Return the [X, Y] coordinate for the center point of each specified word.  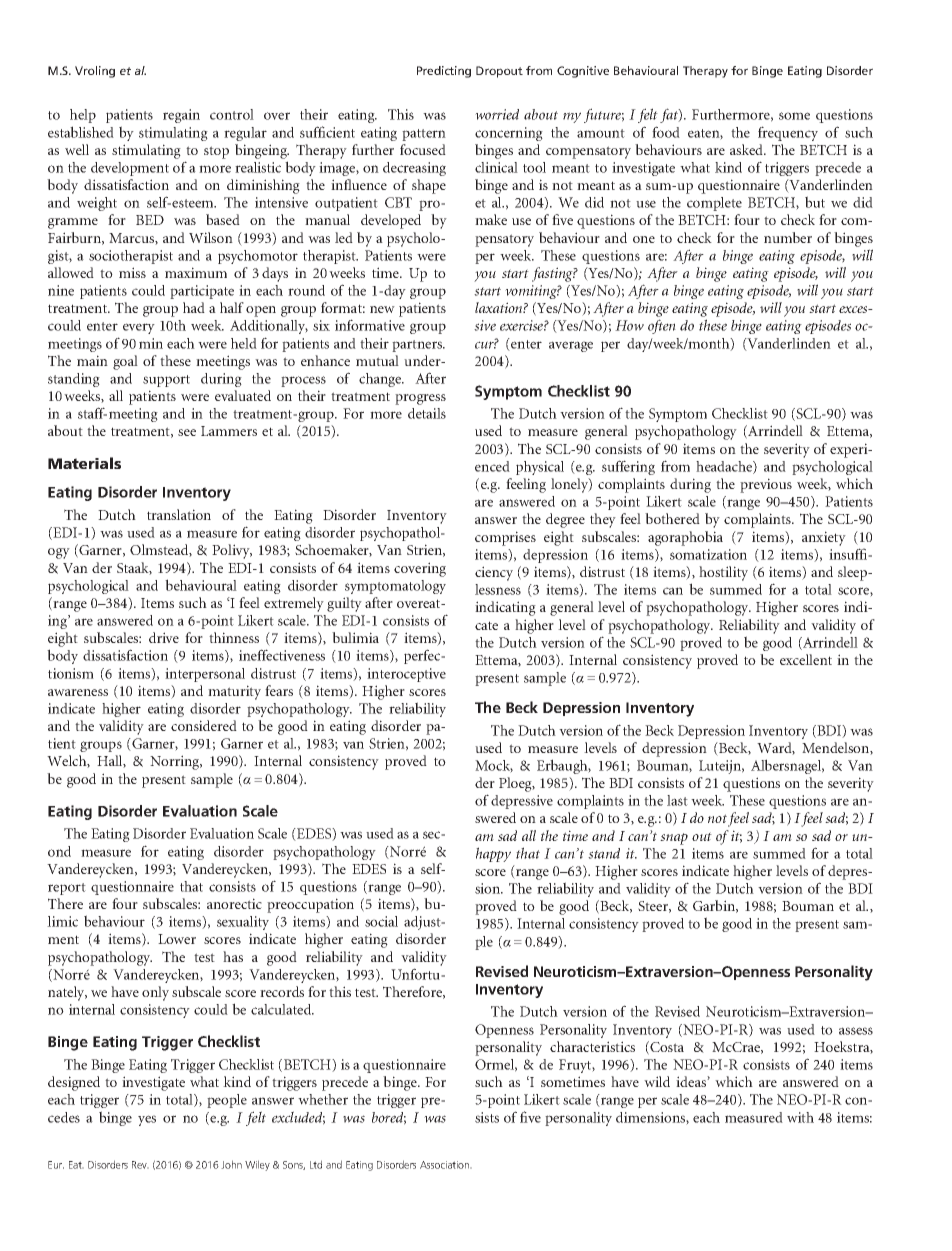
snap [674, 839]
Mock [494, 766]
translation [179, 514]
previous [766, 485]
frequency [788, 133]
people [227, 1101]
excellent [806, 659]
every [139, 328]
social [381, 921]
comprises [505, 538]
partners [418, 346]
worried [497, 114]
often [662, 326]
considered [204, 725]
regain [181, 116]
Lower [177, 939]
